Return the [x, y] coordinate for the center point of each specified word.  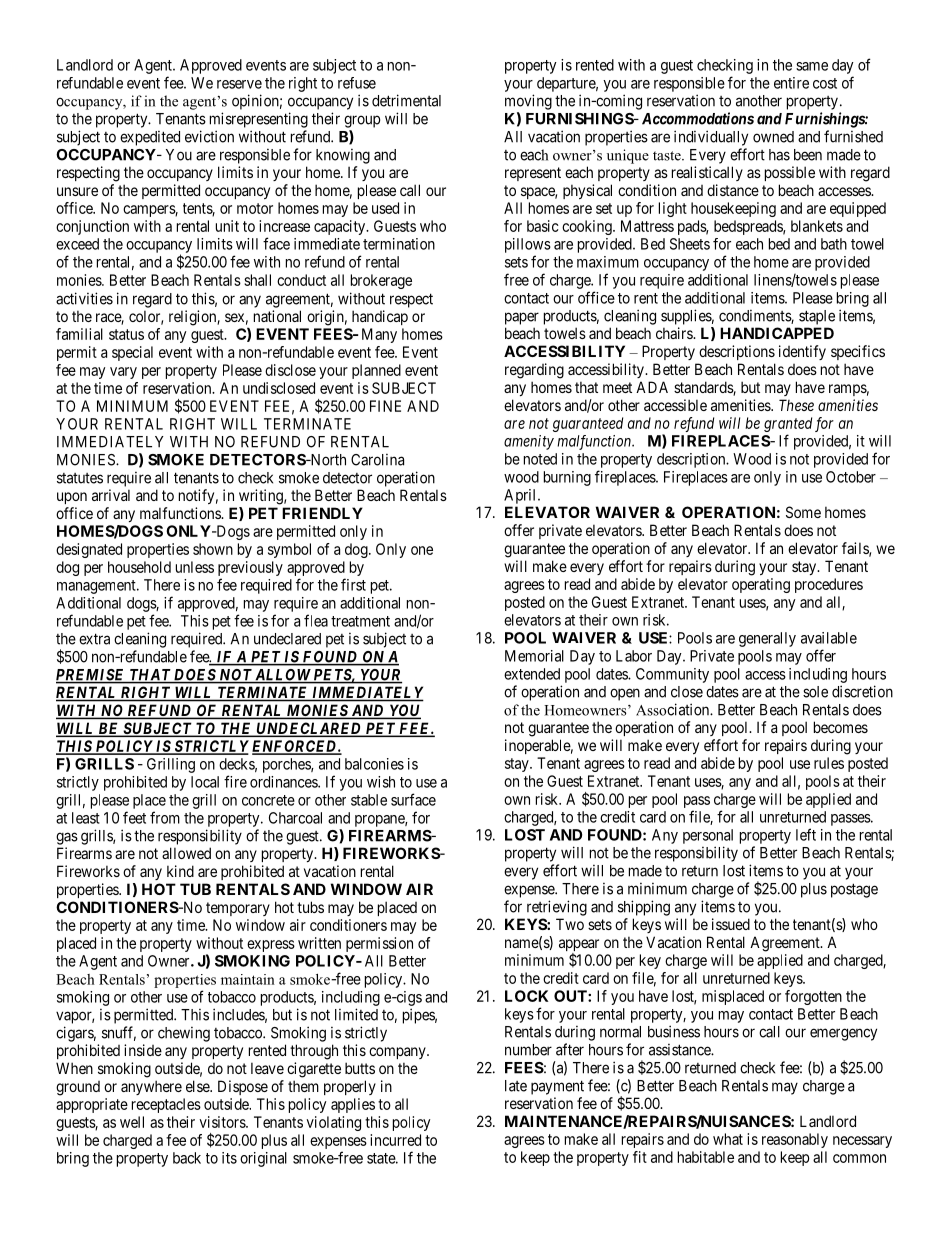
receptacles [166, 1105]
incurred [395, 1140]
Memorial [534, 656]
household [139, 567]
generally [767, 639]
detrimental [406, 100]
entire [791, 83]
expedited [150, 138]
